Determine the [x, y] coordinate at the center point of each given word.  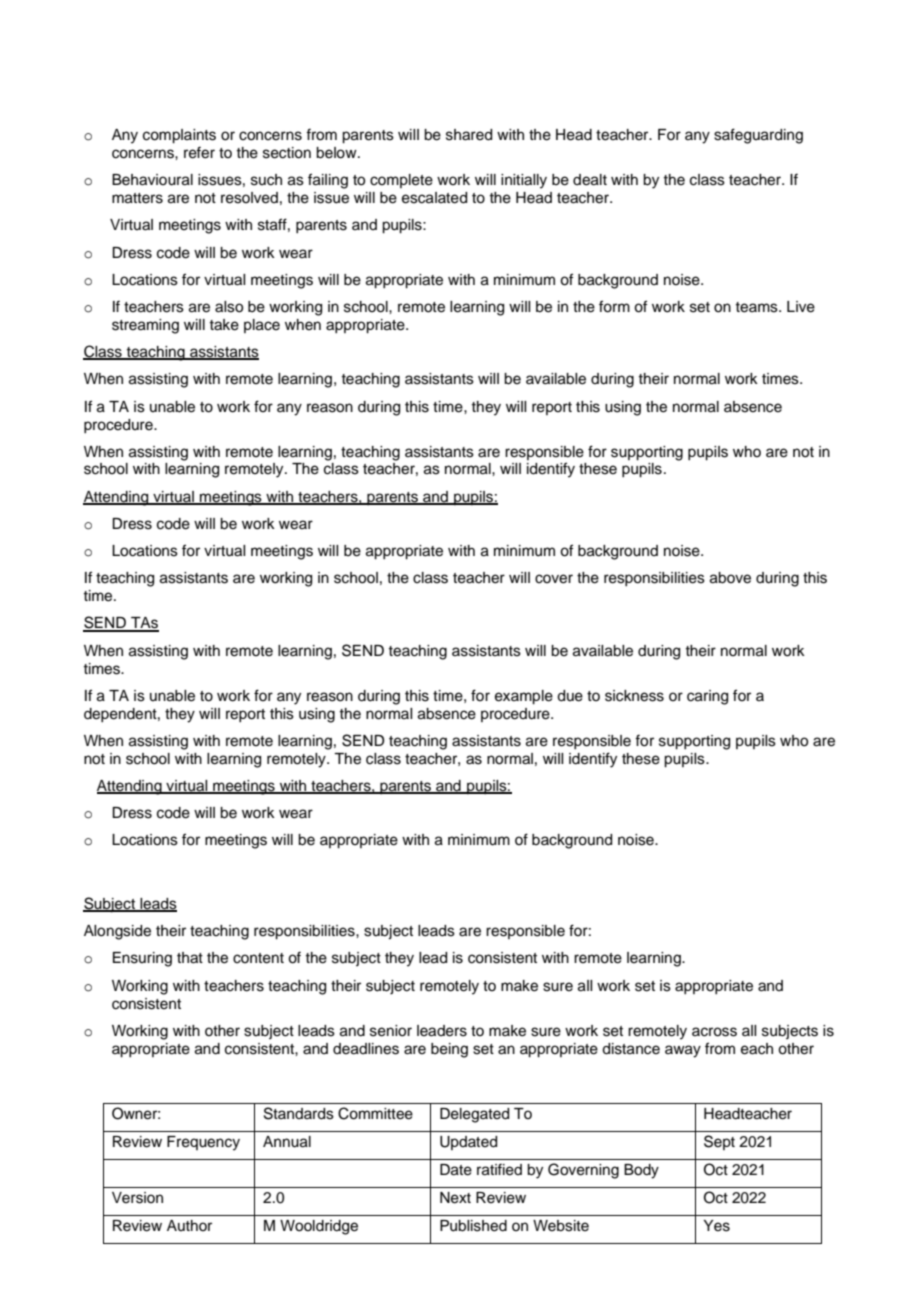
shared [469, 135]
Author [189, 1225]
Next [455, 1198]
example [524, 697]
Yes [716, 1226]
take [224, 325]
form [614, 306]
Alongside [117, 932]
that [190, 958]
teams [757, 307]
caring [707, 697]
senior [391, 1031]
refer [199, 152]
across [714, 1032]
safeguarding [758, 136]
